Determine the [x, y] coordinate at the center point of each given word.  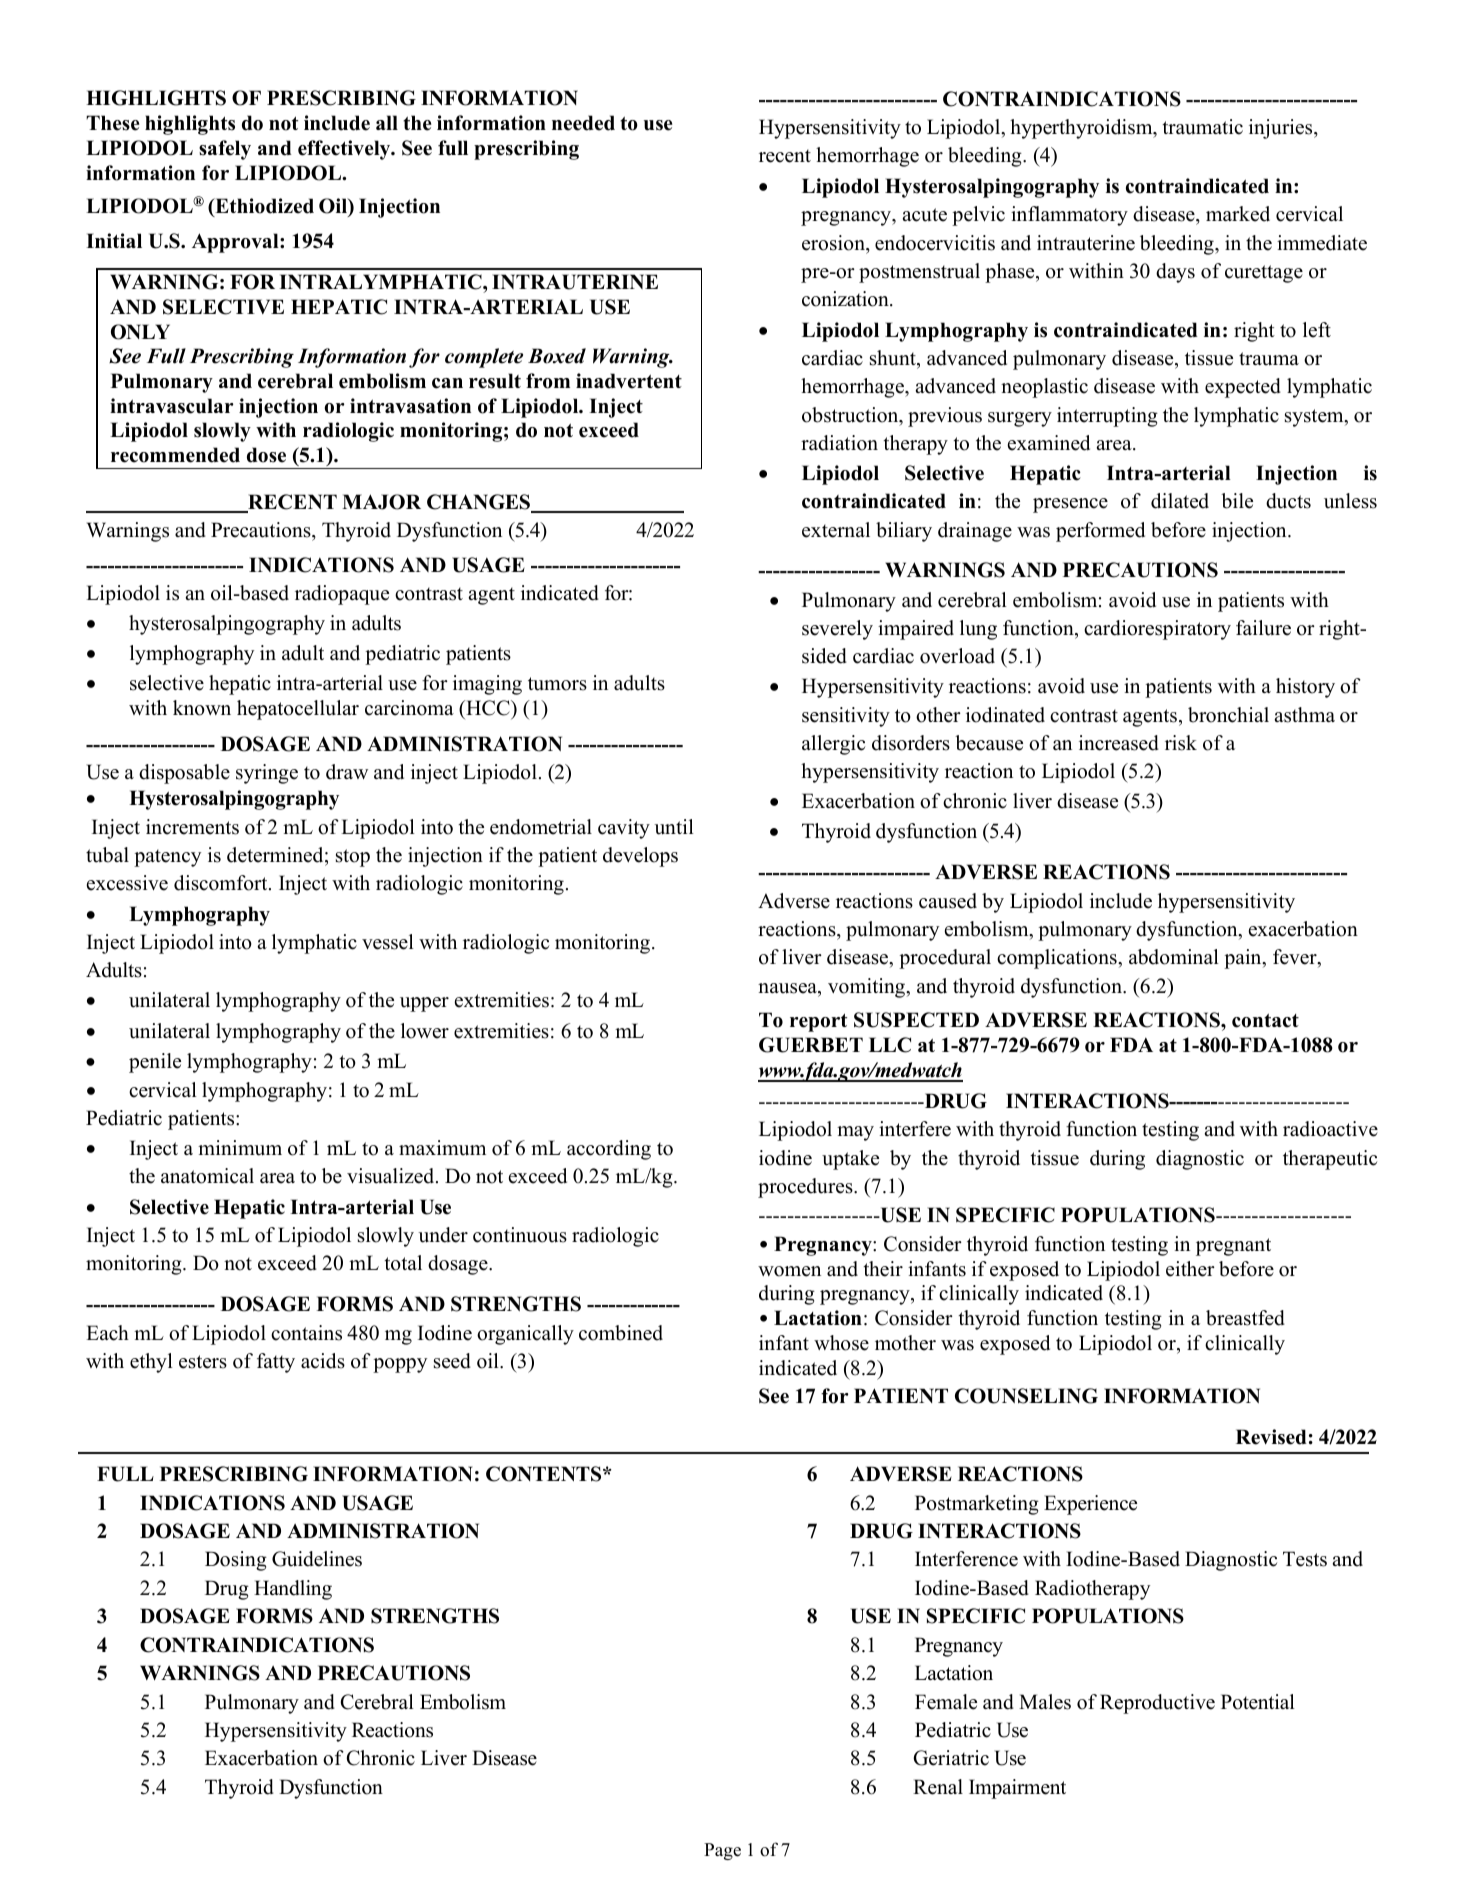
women [789, 1271]
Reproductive [1157, 1704]
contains [306, 1333]
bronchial [1228, 715]
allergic [833, 745]
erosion [834, 243]
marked [1238, 214]
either [1190, 1269]
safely [225, 150]
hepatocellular [298, 710]
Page [722, 1851]
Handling [293, 1590]
